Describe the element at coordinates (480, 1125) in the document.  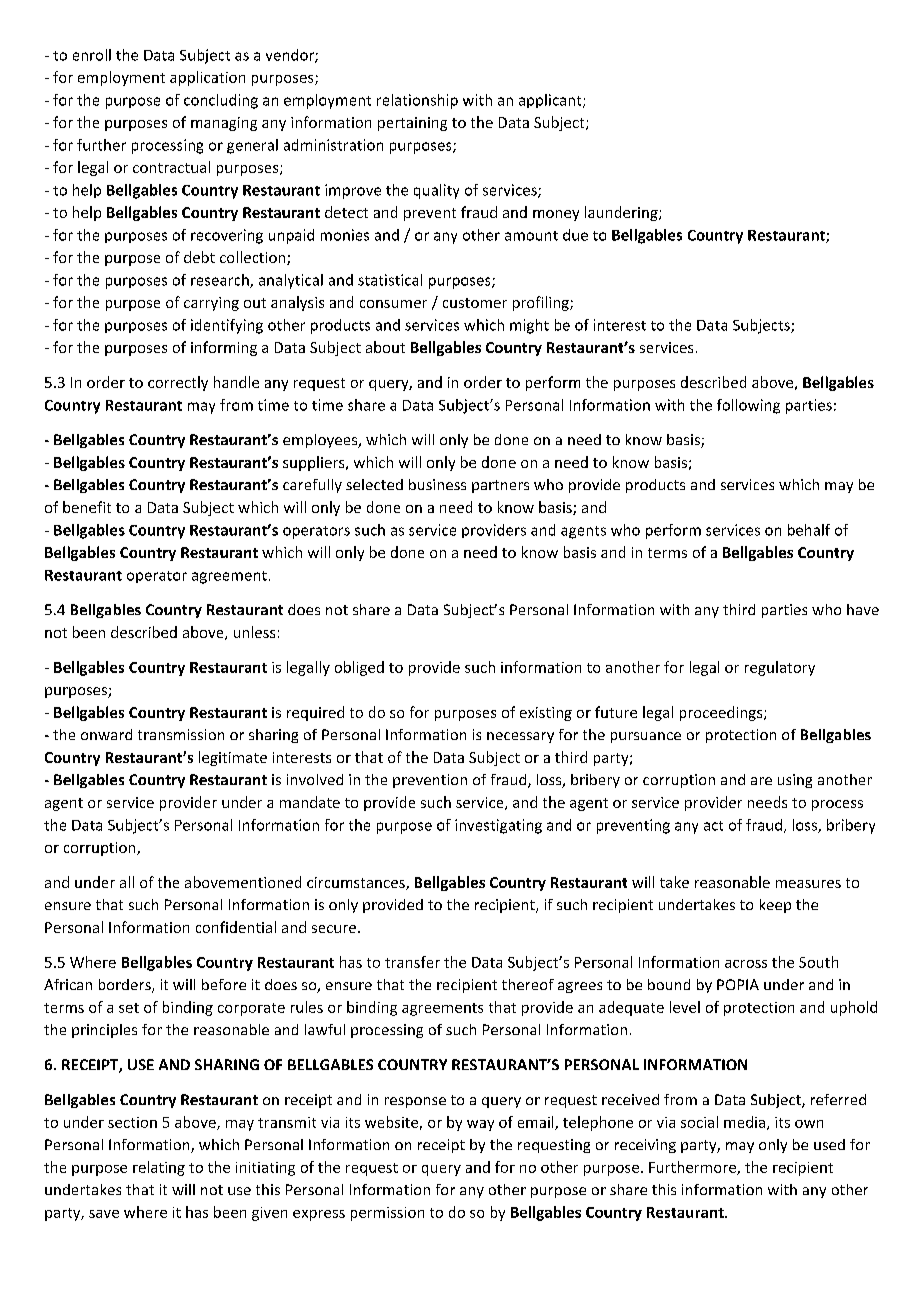
I see `way` at that location.
